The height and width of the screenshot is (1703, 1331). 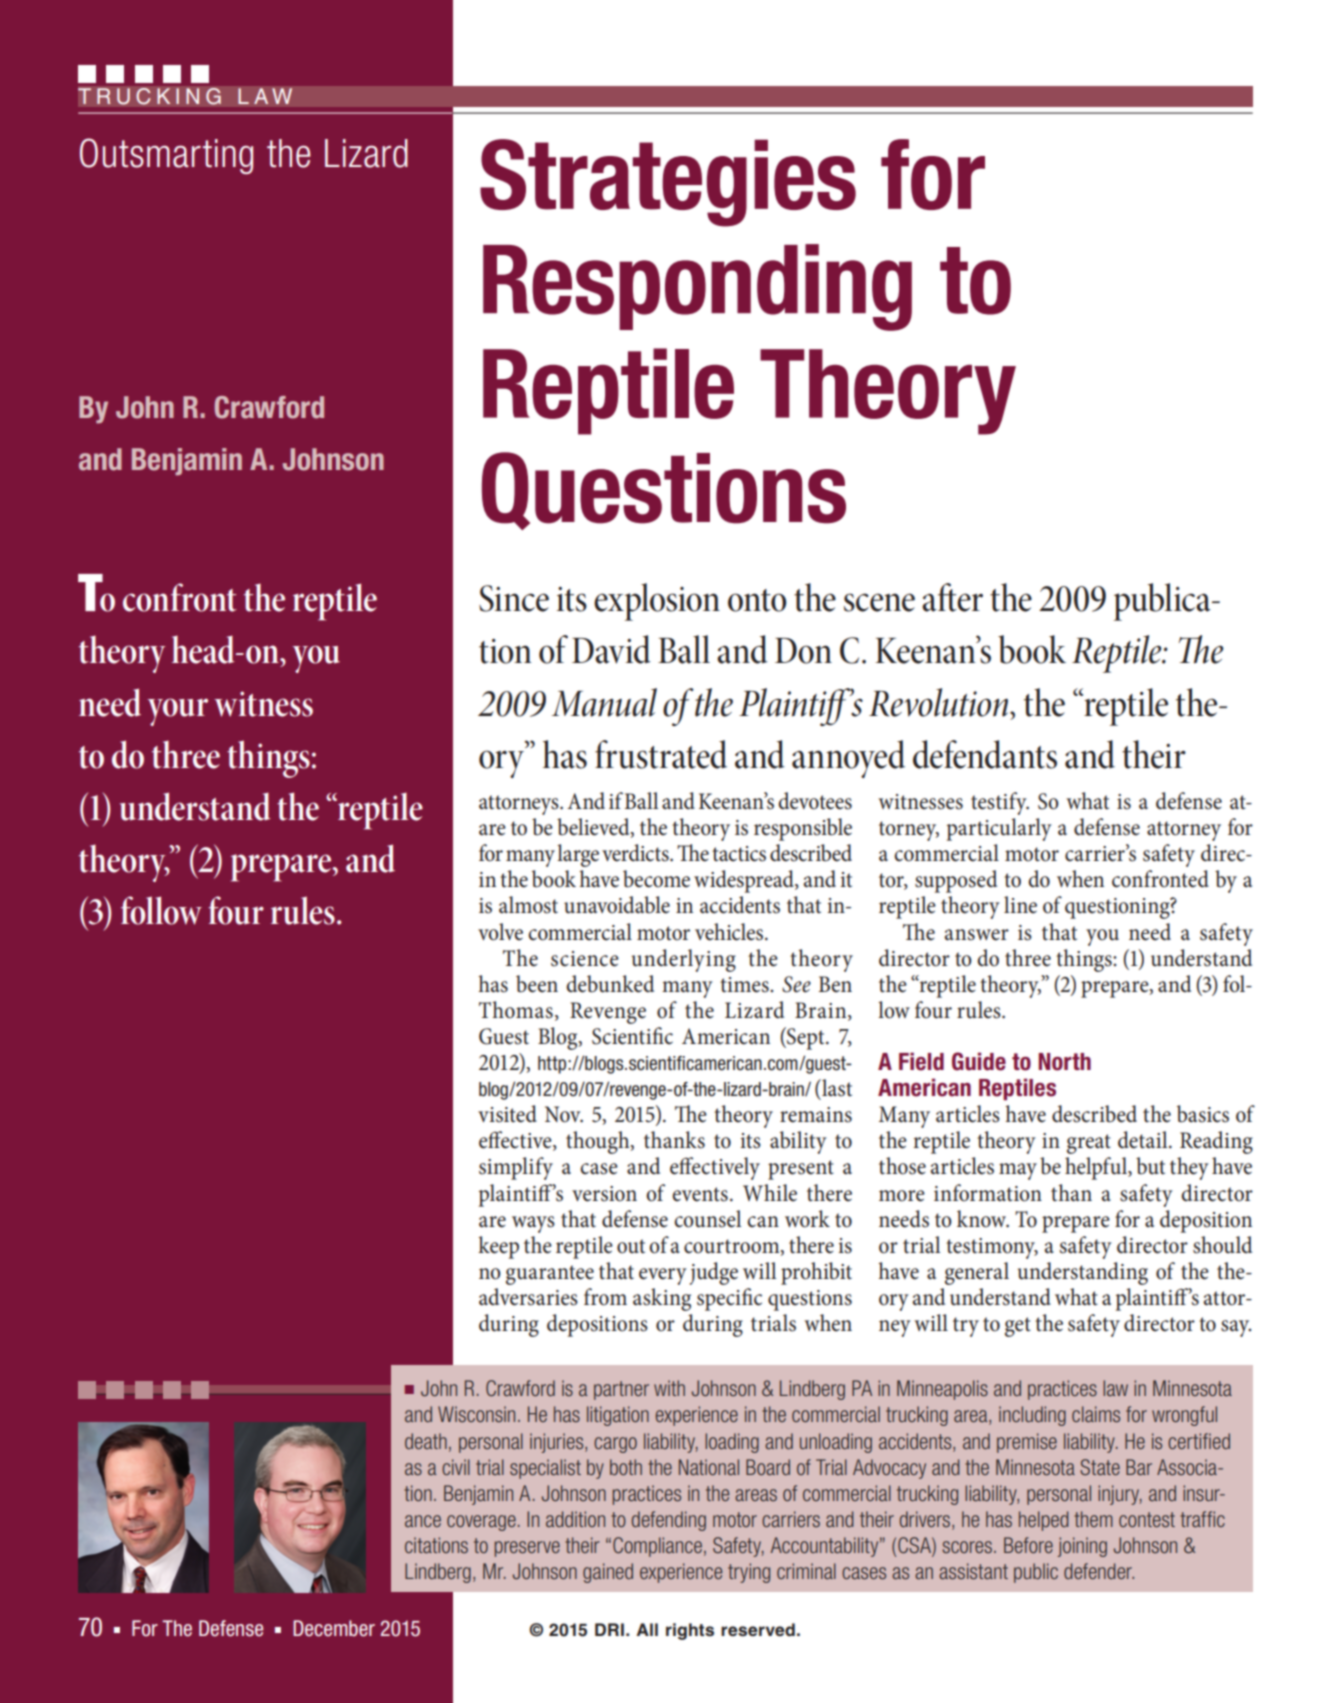 What do you see at coordinates (1099, 1571) in the screenshot?
I see `defender` at bounding box center [1099, 1571].
